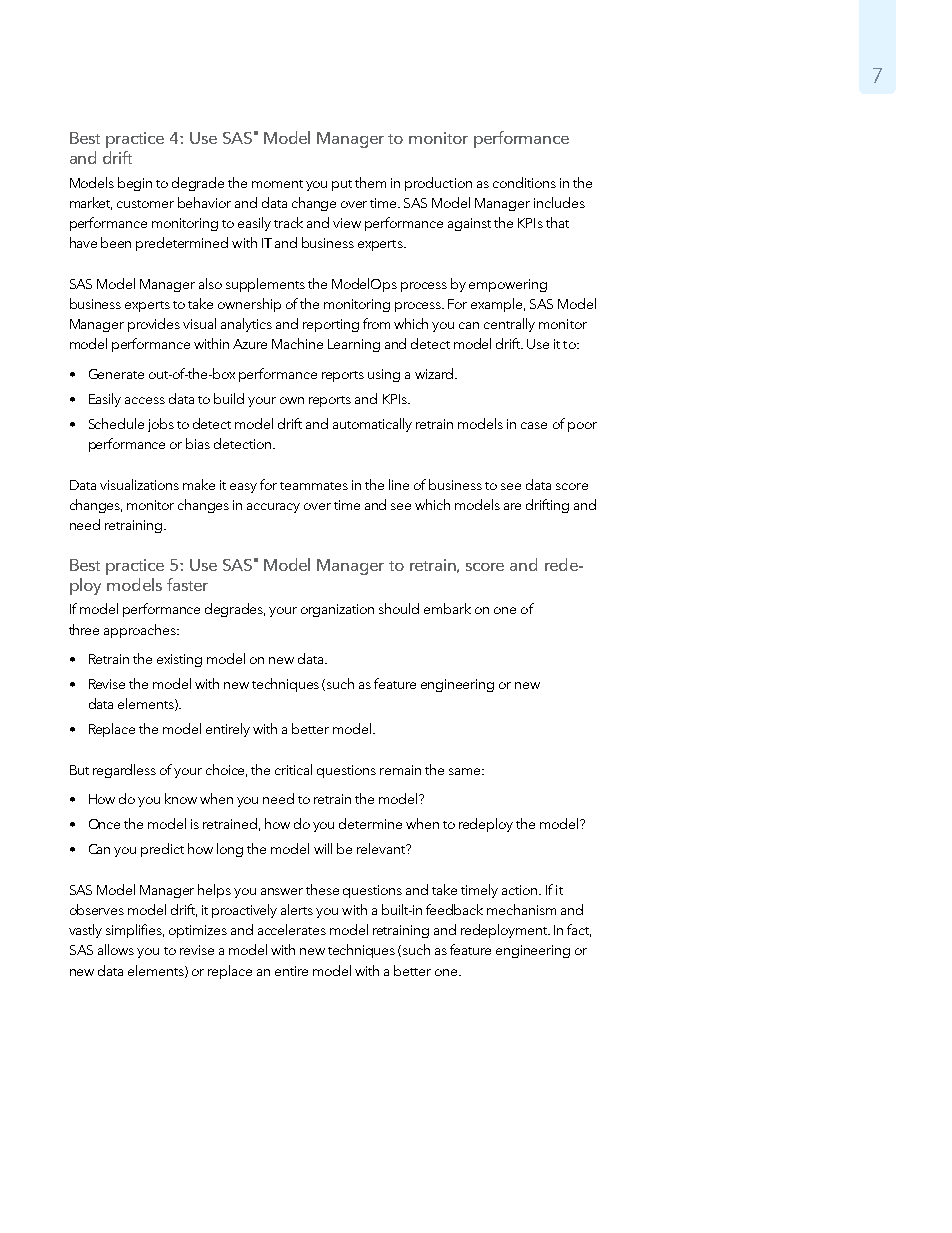 This page has width=952, height=1233. I want to click on using, so click(384, 375).
